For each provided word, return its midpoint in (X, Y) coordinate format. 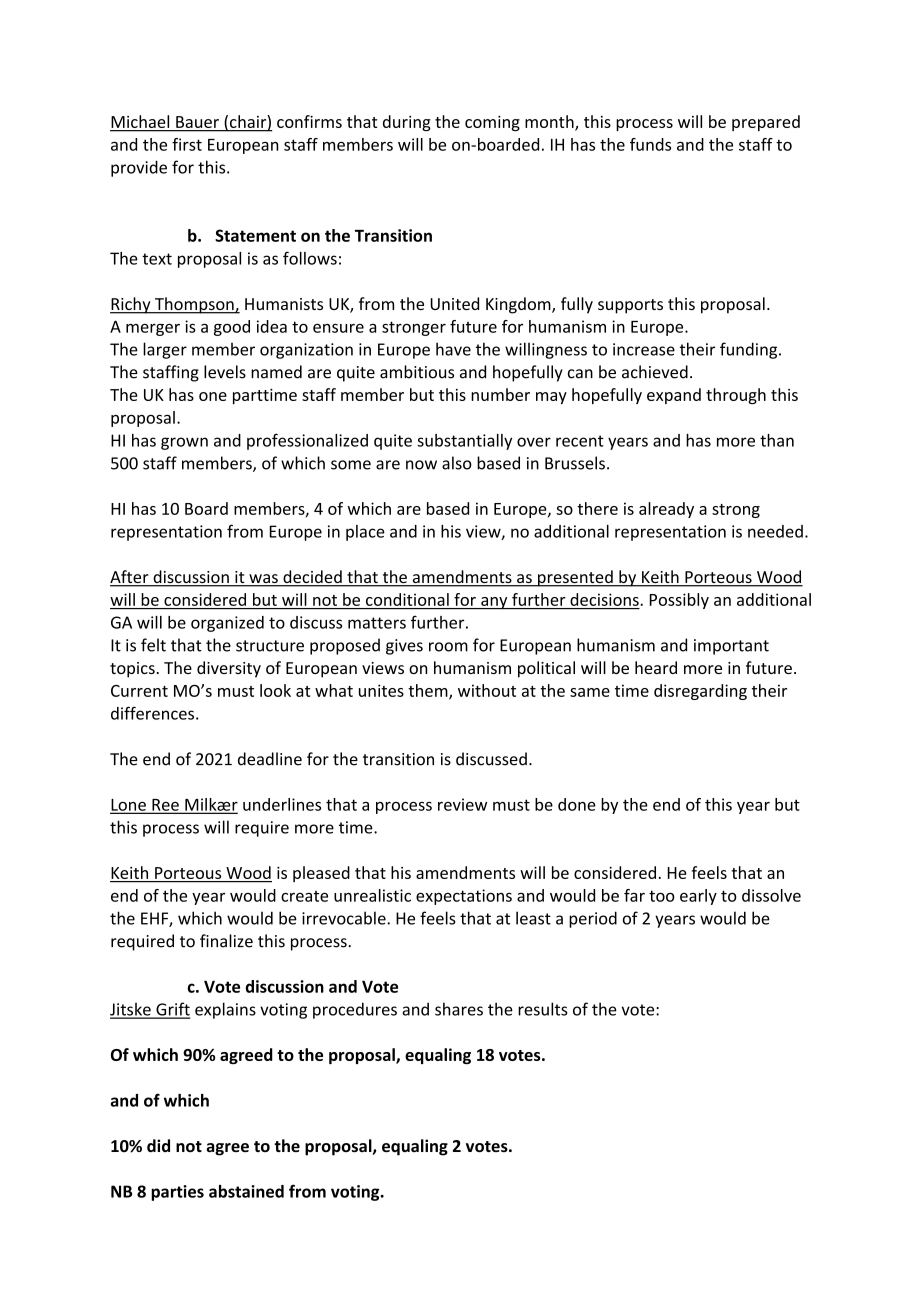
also (457, 463)
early (698, 897)
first (187, 144)
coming (492, 123)
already (666, 510)
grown (184, 443)
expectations (464, 897)
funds (650, 144)
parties (177, 1193)
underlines (282, 804)
